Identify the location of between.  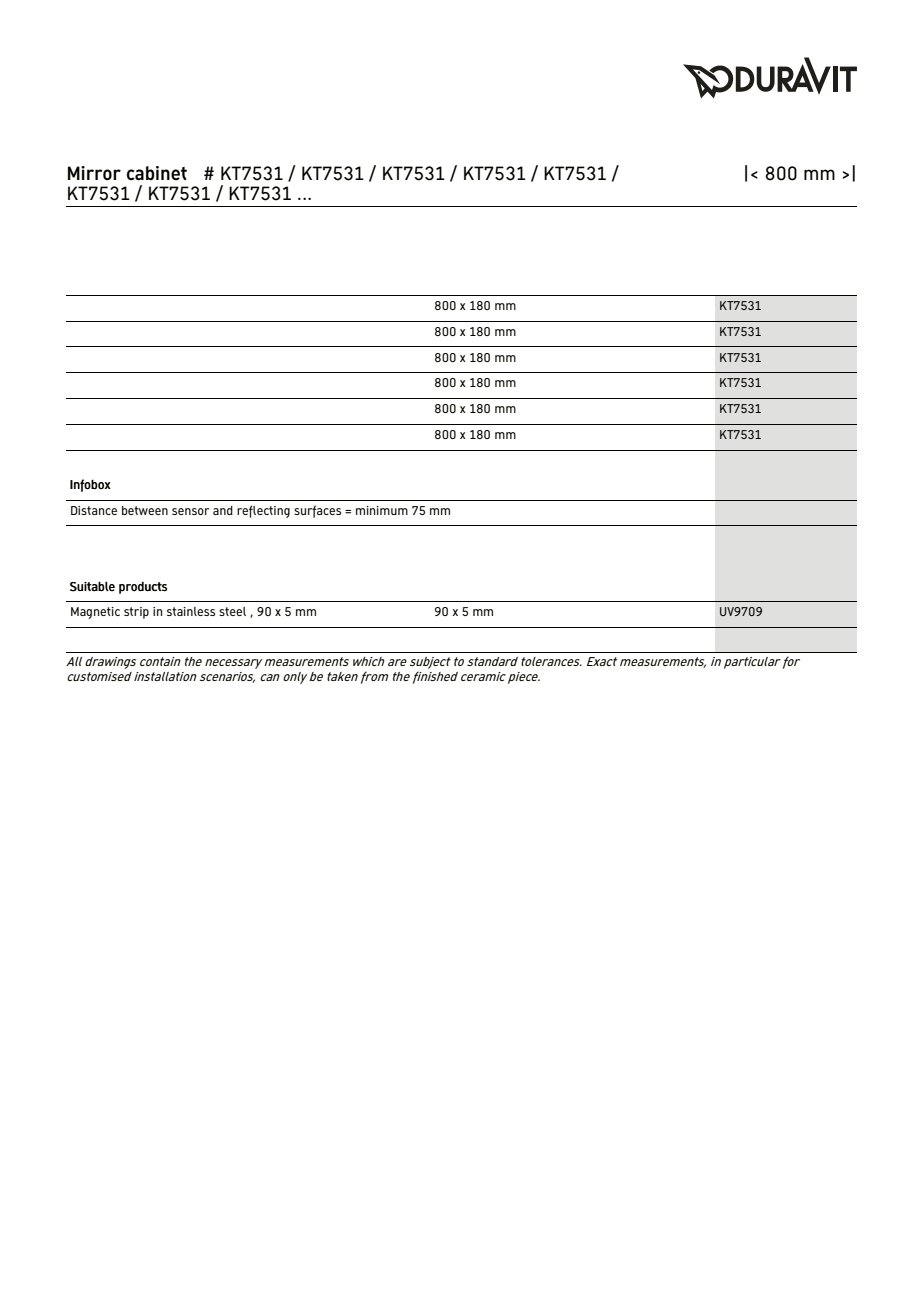
(145, 510).
